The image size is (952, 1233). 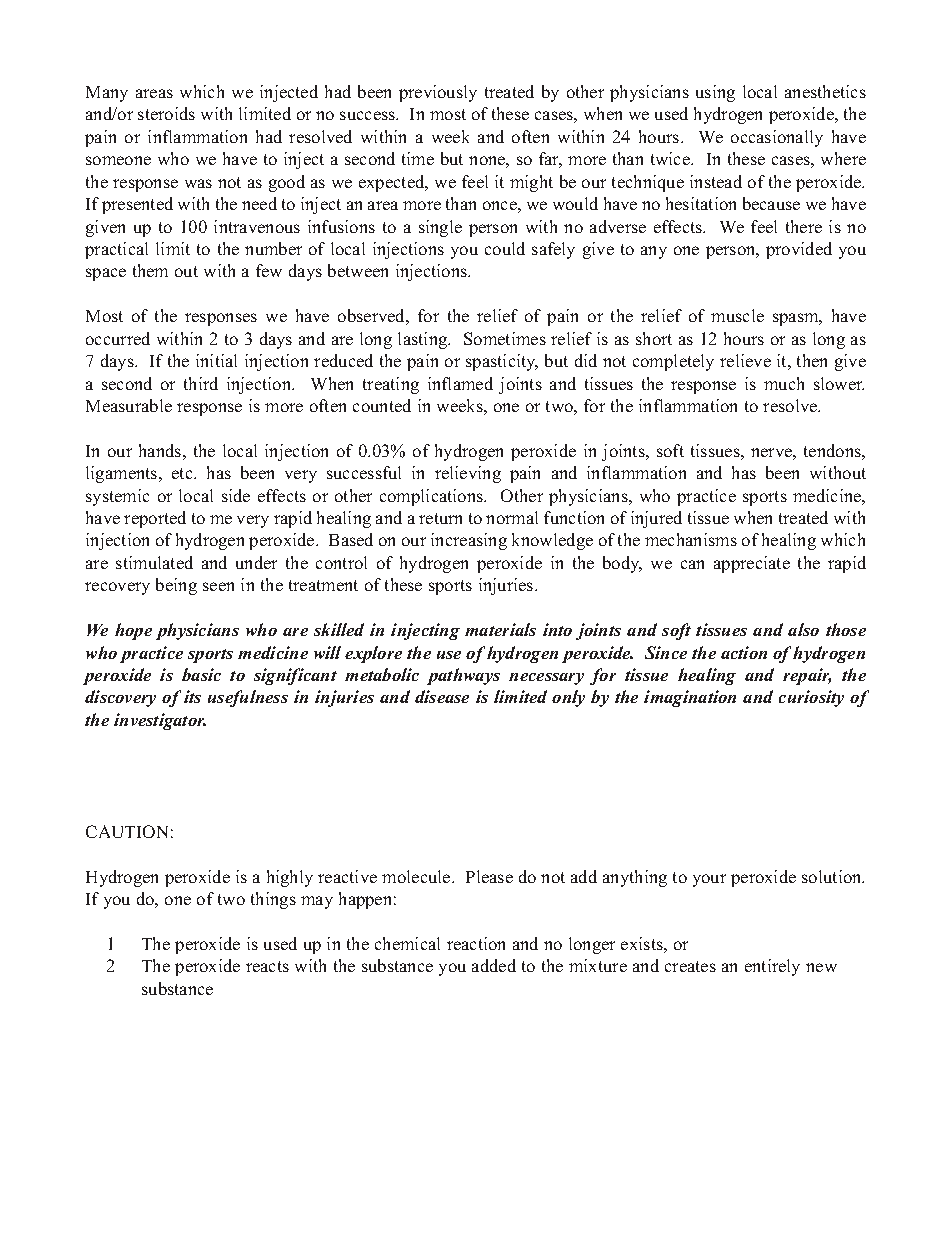 What do you see at coordinates (267, 966) in the screenshot?
I see `reacts` at bounding box center [267, 966].
